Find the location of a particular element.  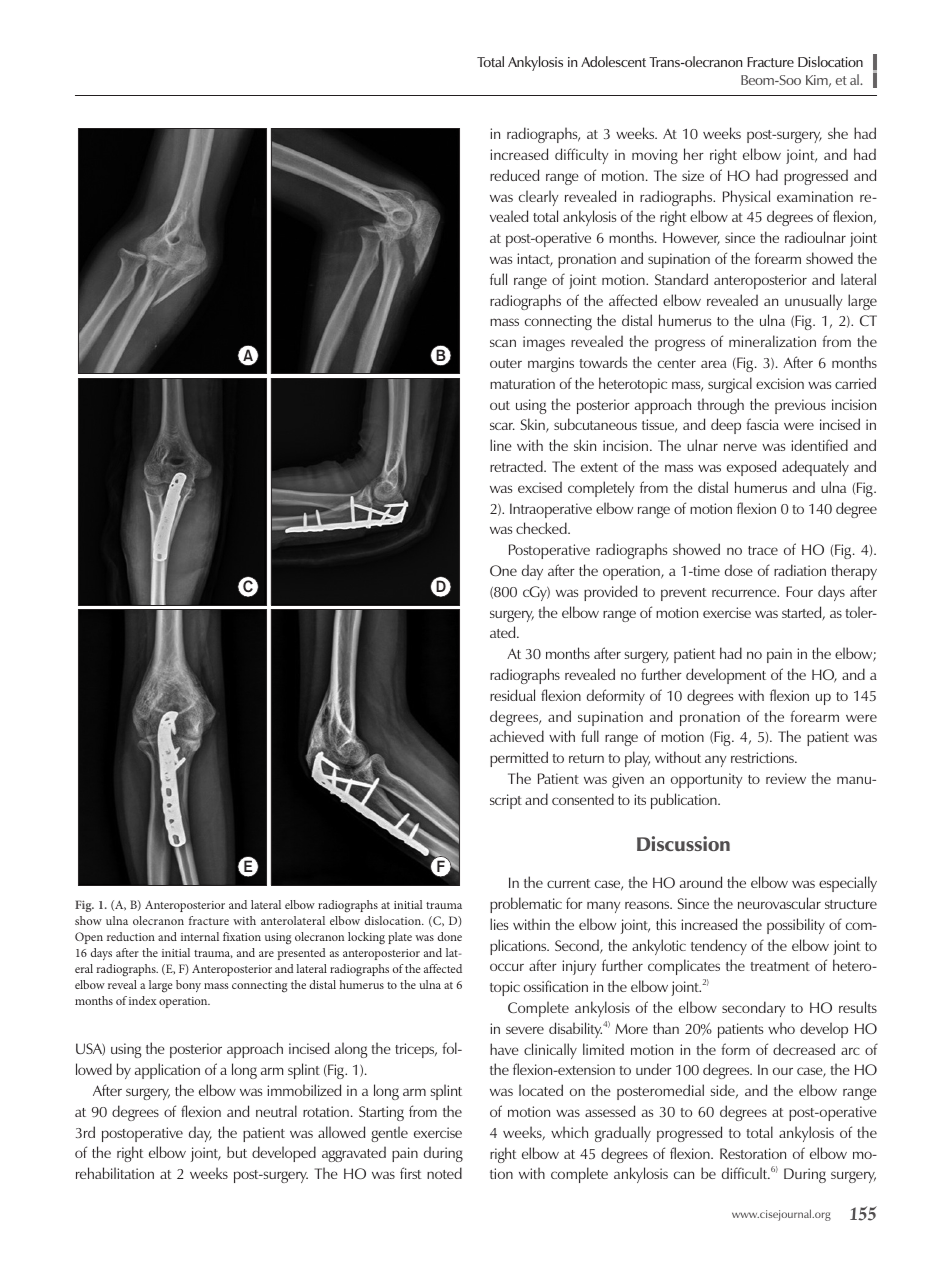

Adolescent is located at coordinates (613, 61).
